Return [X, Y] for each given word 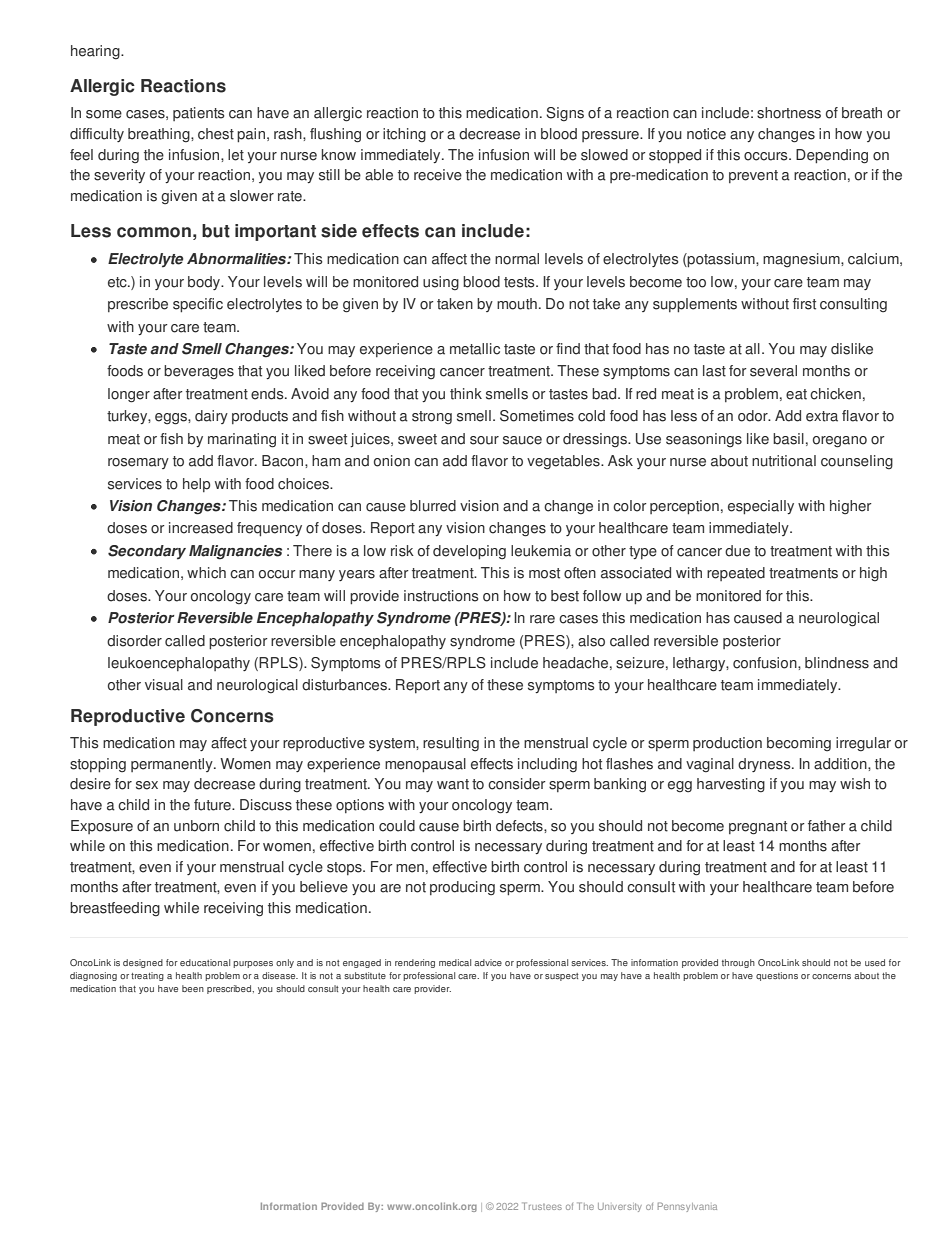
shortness [789, 113]
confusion [766, 663]
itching [404, 135]
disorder [134, 641]
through [738, 963]
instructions [441, 596]
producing [462, 888]
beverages [199, 372]
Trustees [542, 1206]
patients [199, 114]
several [773, 371]
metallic [475, 349]
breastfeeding [115, 909]
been [193, 988]
